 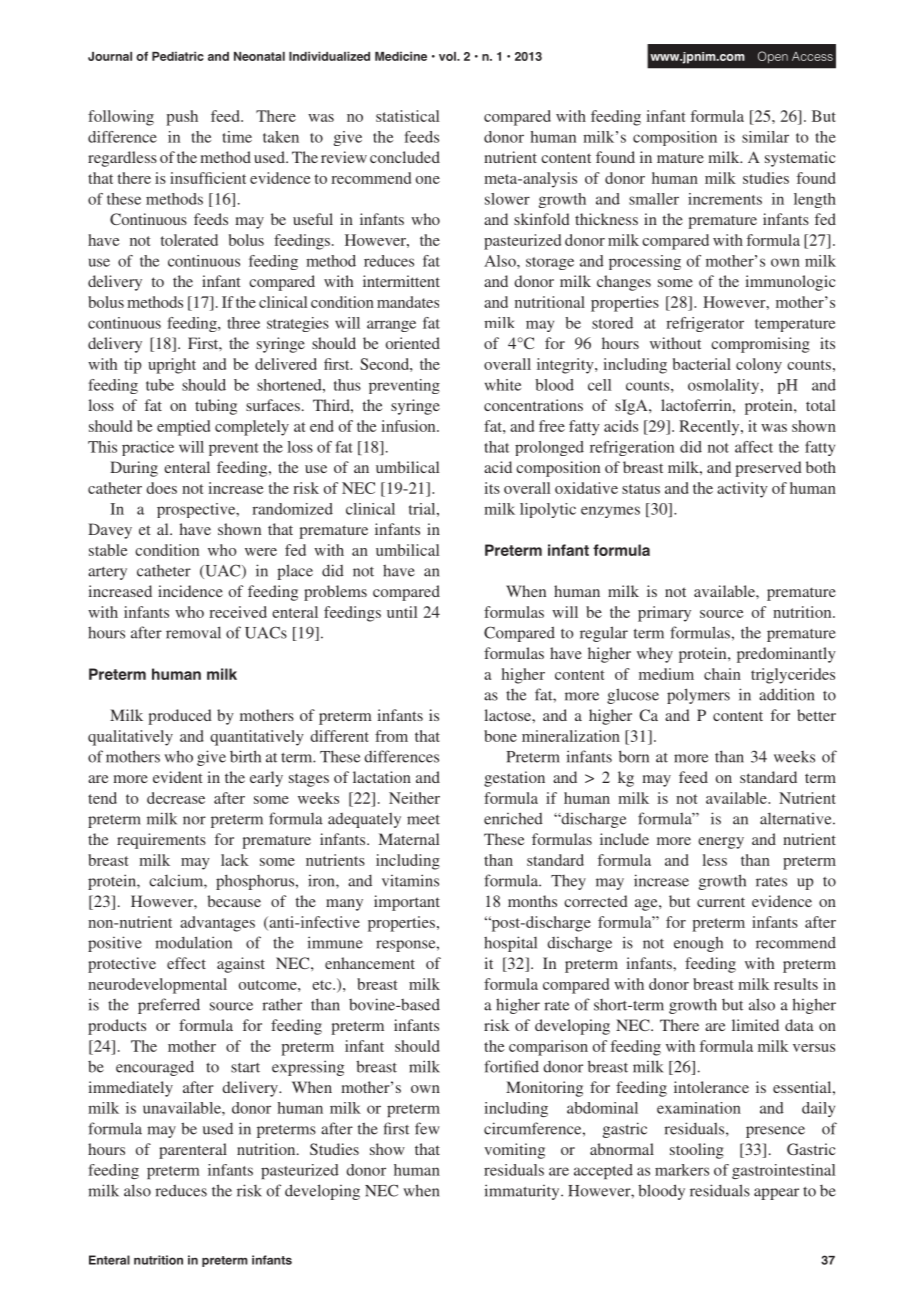 I want to click on removal, so click(x=193, y=632).
